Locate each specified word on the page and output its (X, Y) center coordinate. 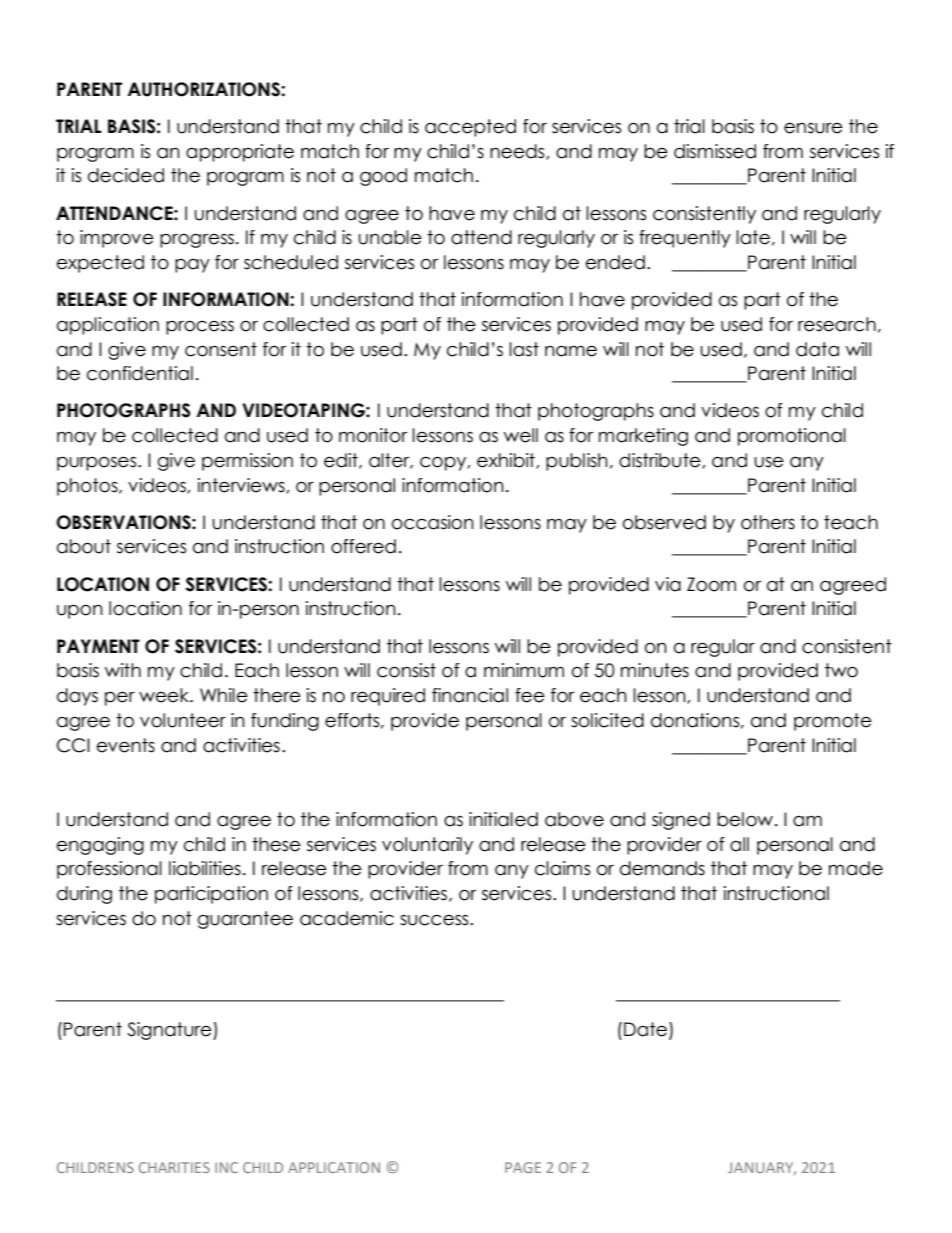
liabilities (205, 868)
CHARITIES (174, 1167)
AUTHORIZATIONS (205, 89)
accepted (470, 128)
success (435, 920)
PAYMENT (98, 646)
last (524, 349)
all (739, 844)
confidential (140, 373)
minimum (524, 670)
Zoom (711, 584)
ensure (813, 128)
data (817, 349)
